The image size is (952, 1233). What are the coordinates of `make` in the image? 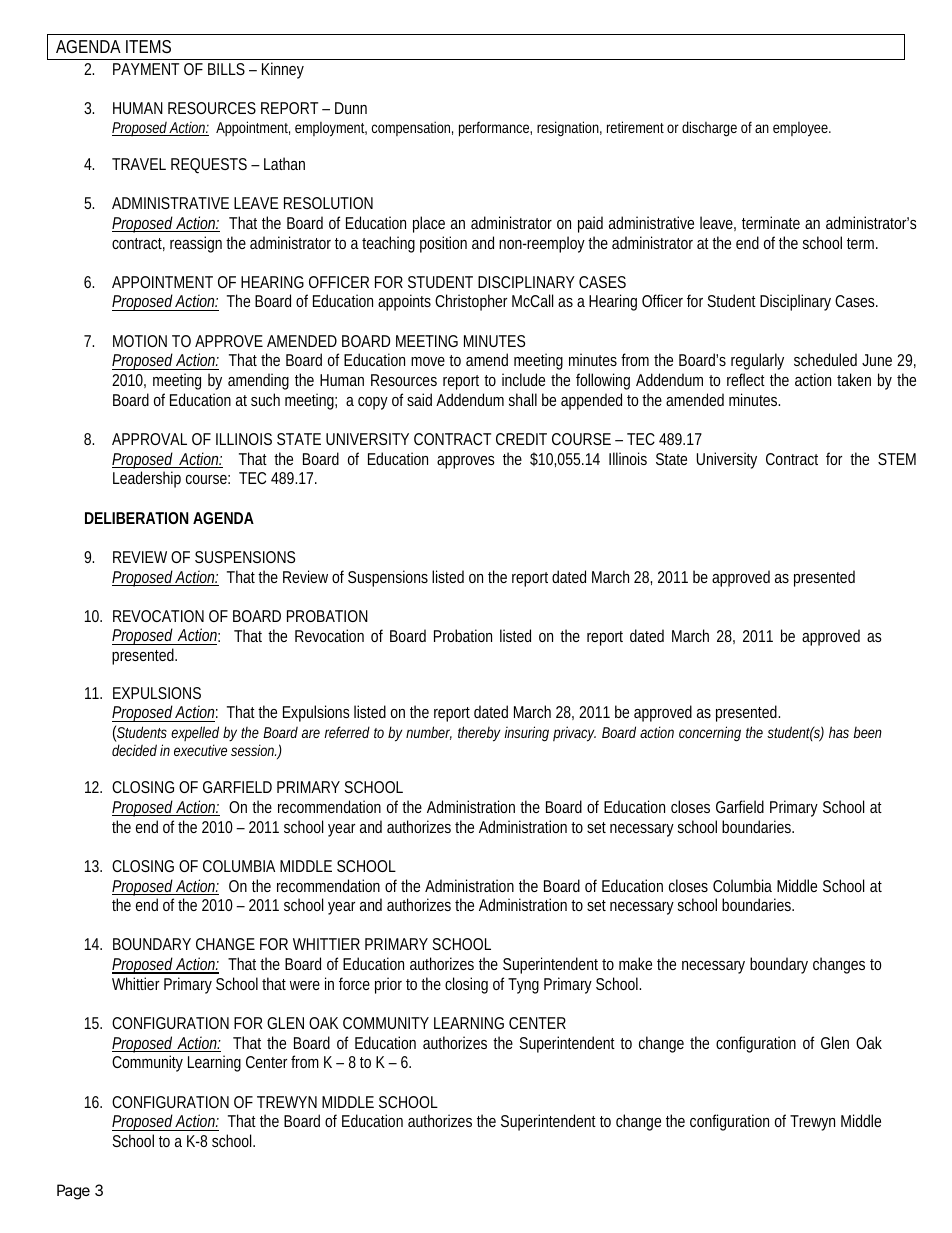 It's located at (635, 963).
